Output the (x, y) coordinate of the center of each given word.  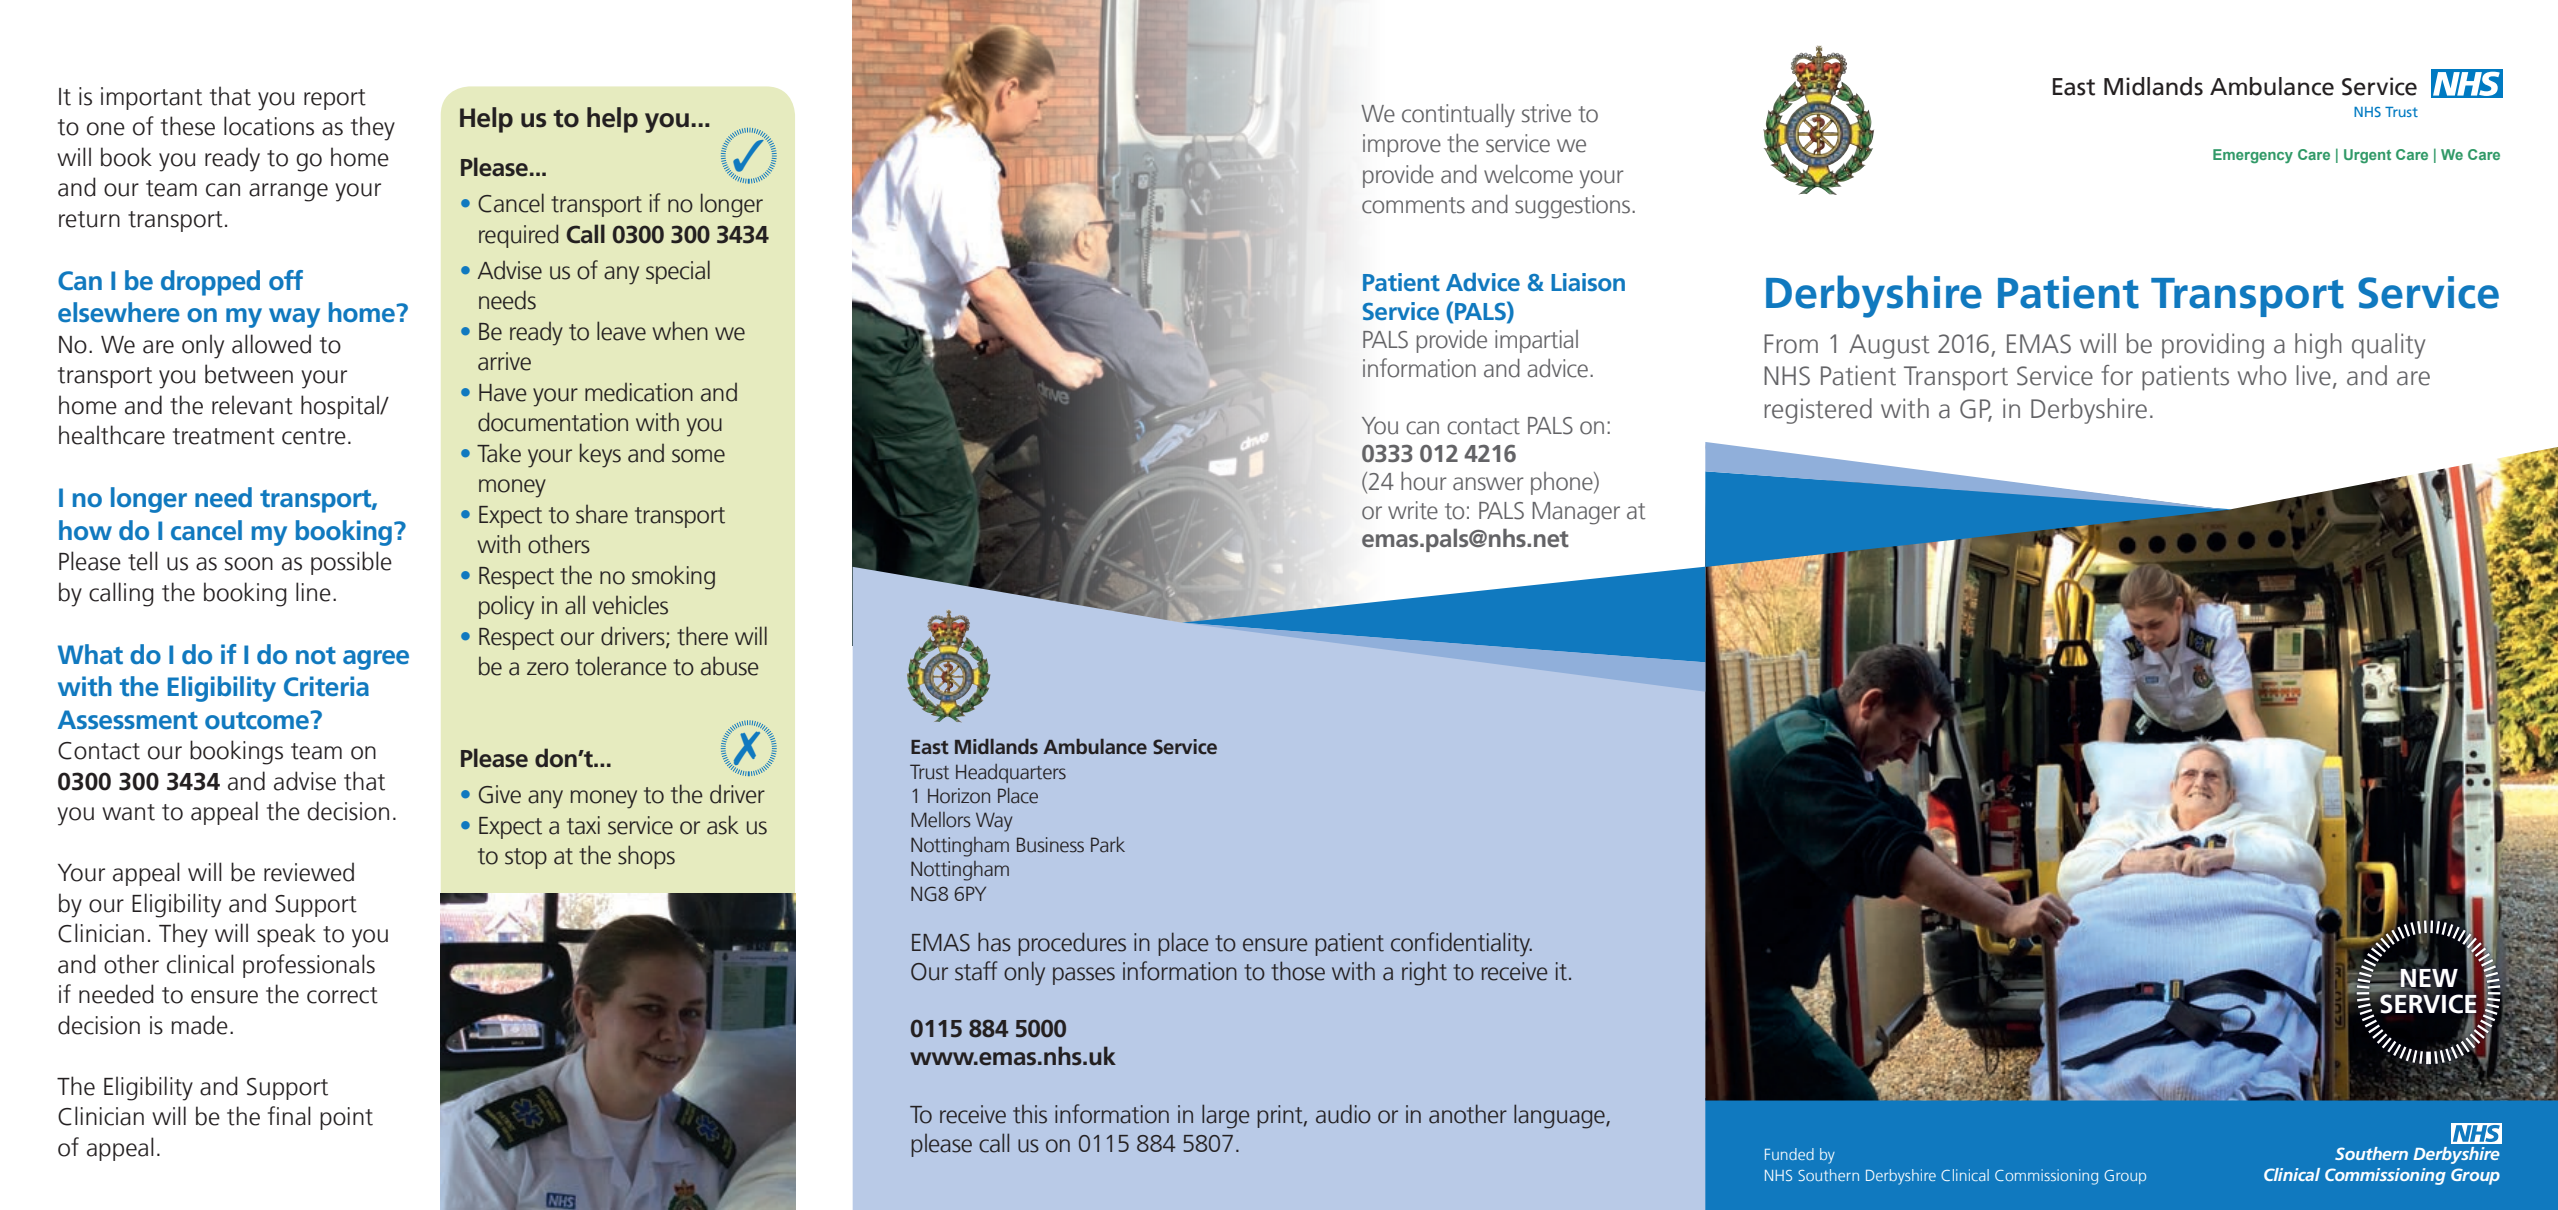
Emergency (2253, 156)
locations (269, 126)
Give (500, 794)
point (346, 1118)
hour (1424, 481)
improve (1402, 145)
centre (314, 436)
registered (1818, 411)
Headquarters (1011, 773)
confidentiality (1461, 944)
